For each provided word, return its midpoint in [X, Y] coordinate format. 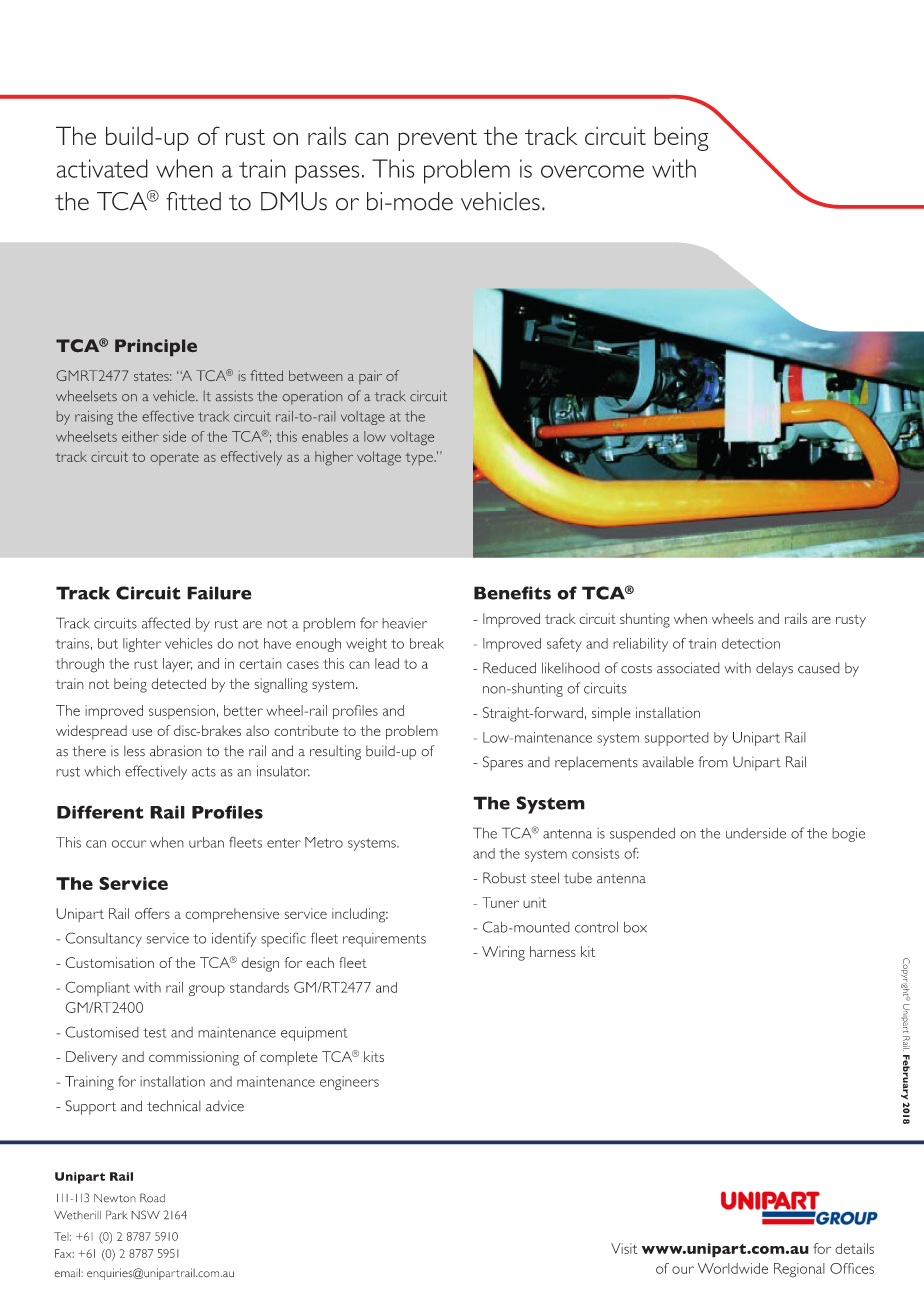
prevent [437, 140]
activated [102, 168]
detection [751, 643]
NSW [145, 1215]
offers [152, 913]
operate [175, 459]
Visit [624, 1248]
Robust [504, 878]
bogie [848, 835]
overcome [592, 171]
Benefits [512, 593]
